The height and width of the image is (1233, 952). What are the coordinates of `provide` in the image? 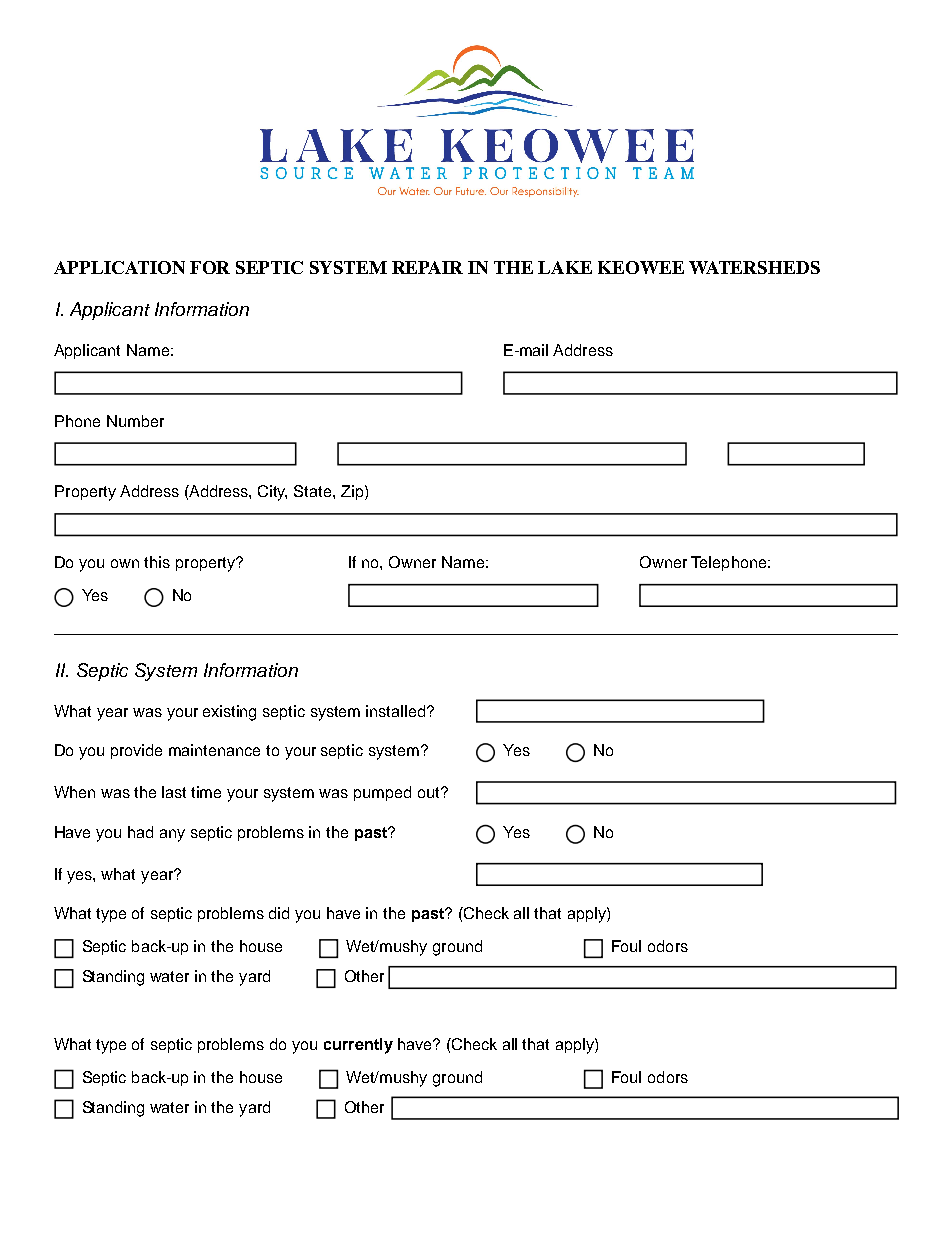 It's located at (136, 751).
